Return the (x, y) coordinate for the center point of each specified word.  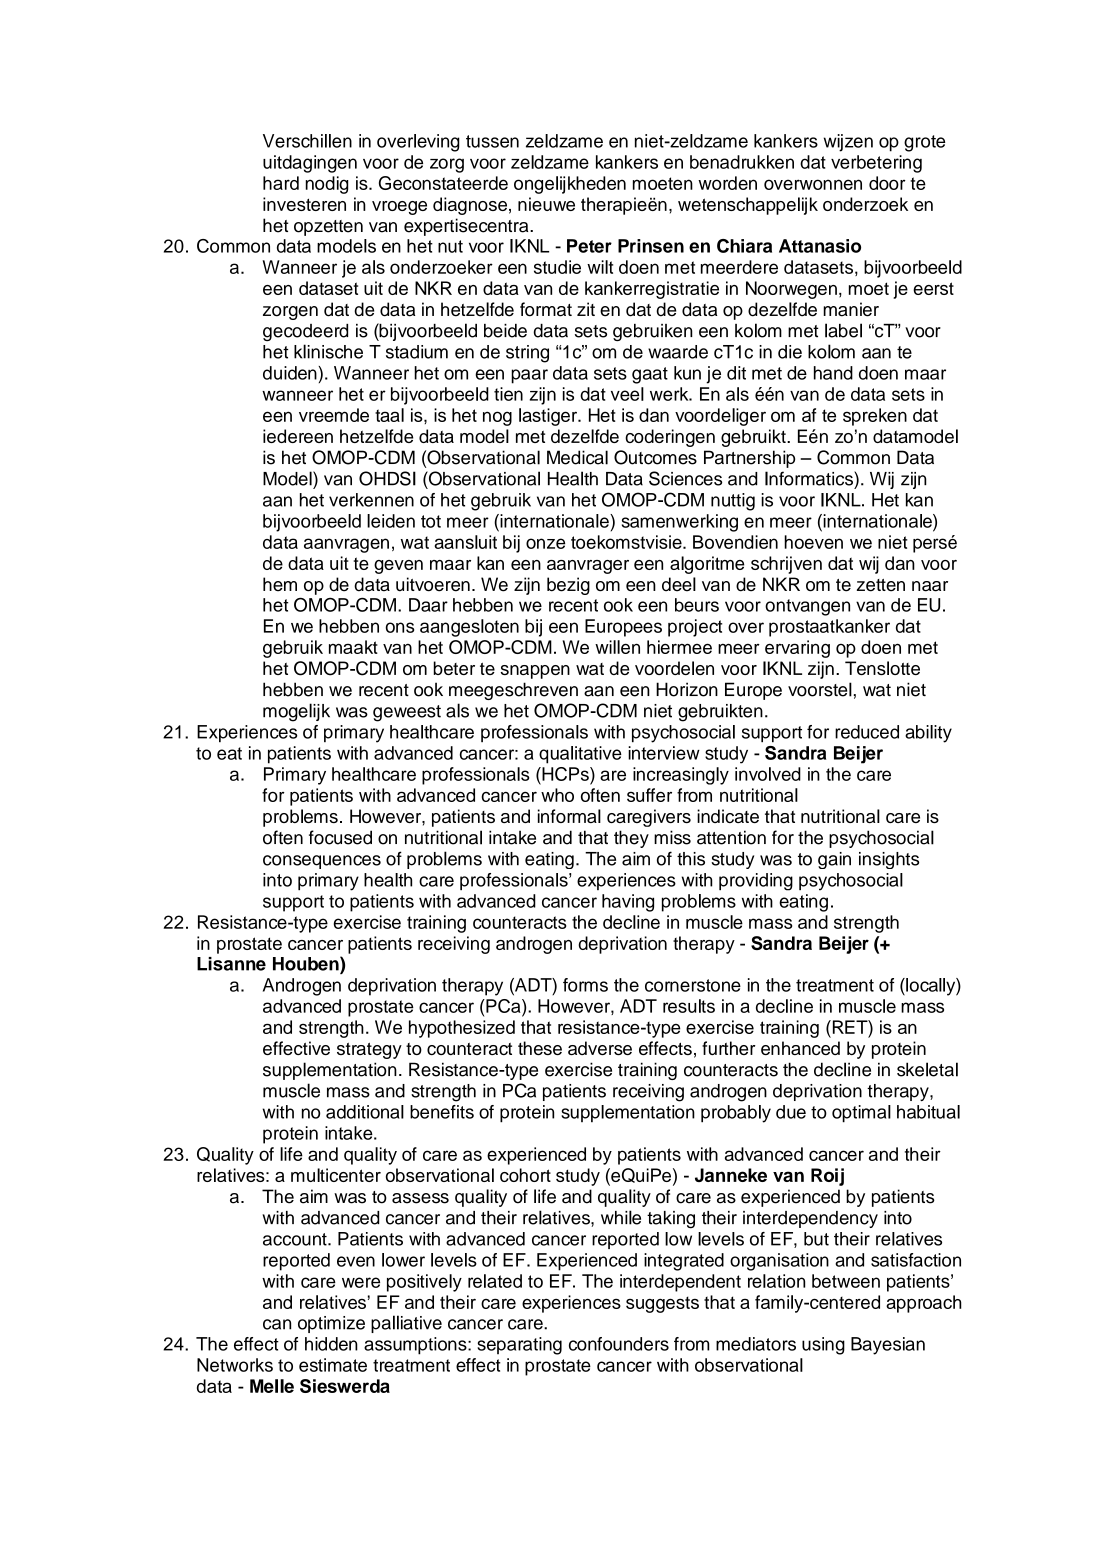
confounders (619, 1344)
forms (585, 985)
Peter (589, 246)
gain (834, 860)
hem (280, 584)
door (887, 183)
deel (679, 584)
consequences (322, 862)
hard (281, 183)
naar (930, 586)
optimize (331, 1324)
